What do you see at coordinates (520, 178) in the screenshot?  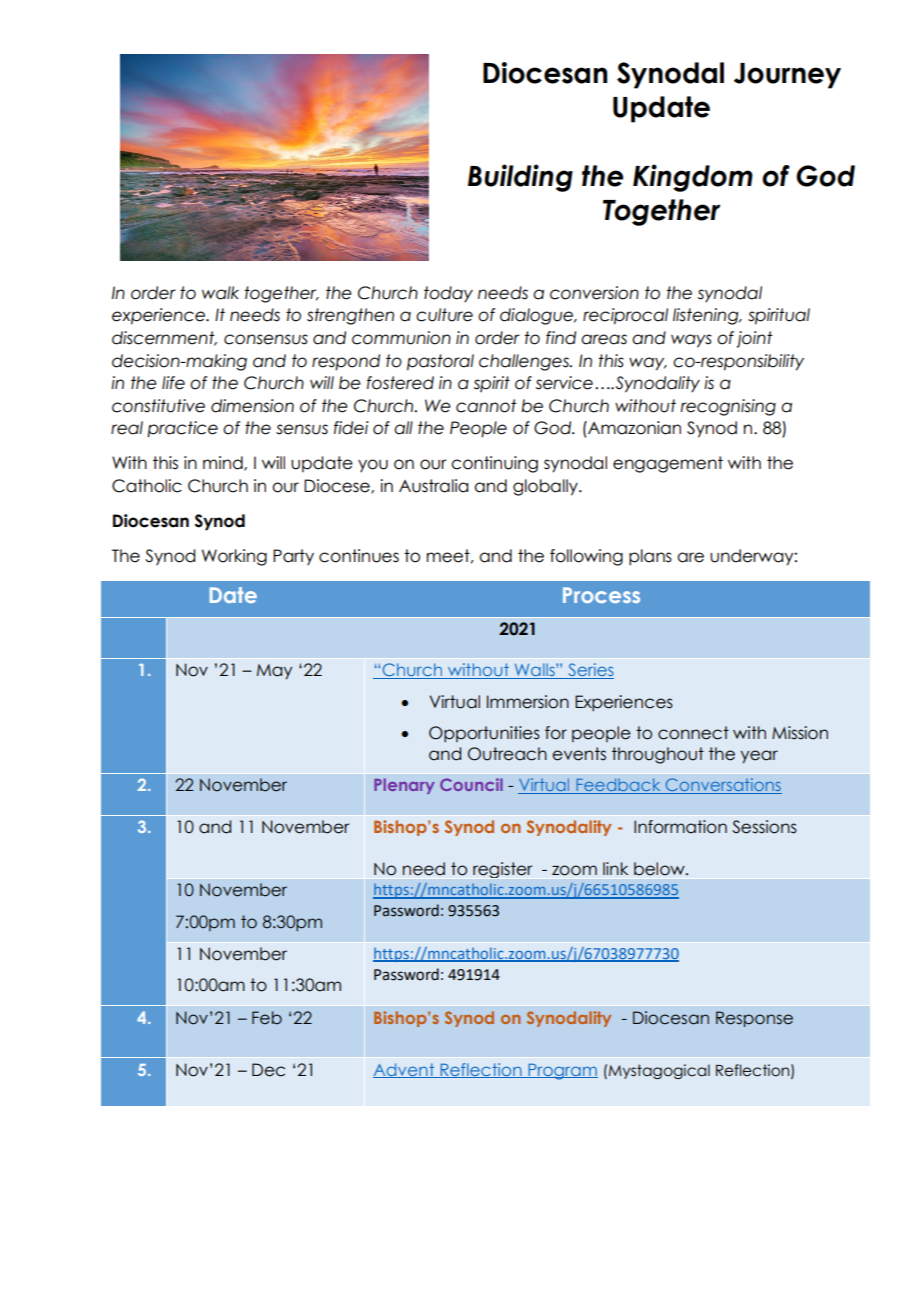 I see `Building` at bounding box center [520, 178].
